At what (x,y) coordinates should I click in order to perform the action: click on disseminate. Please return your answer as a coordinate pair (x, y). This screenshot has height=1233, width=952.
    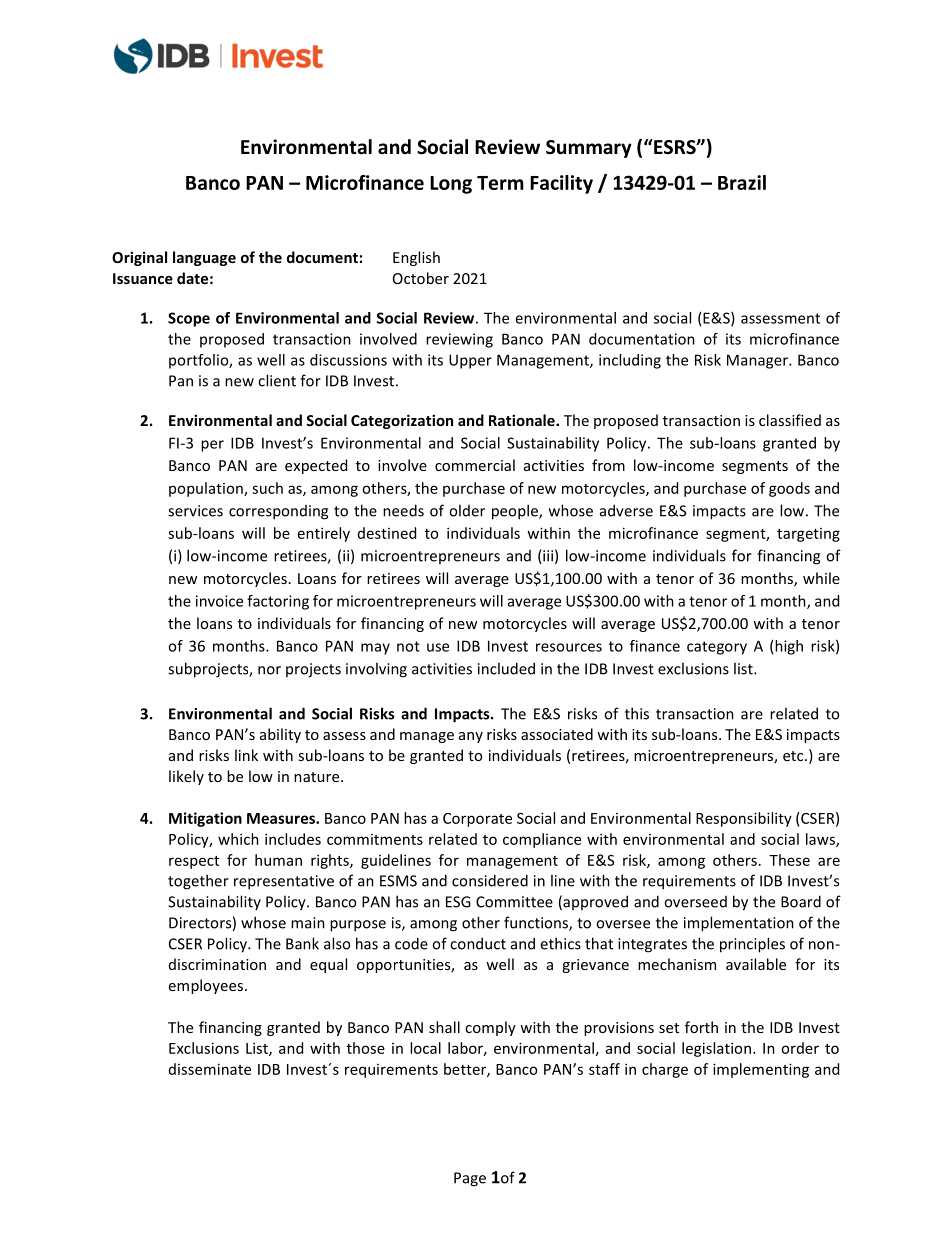
    Looking at the image, I should click on (210, 1069).
